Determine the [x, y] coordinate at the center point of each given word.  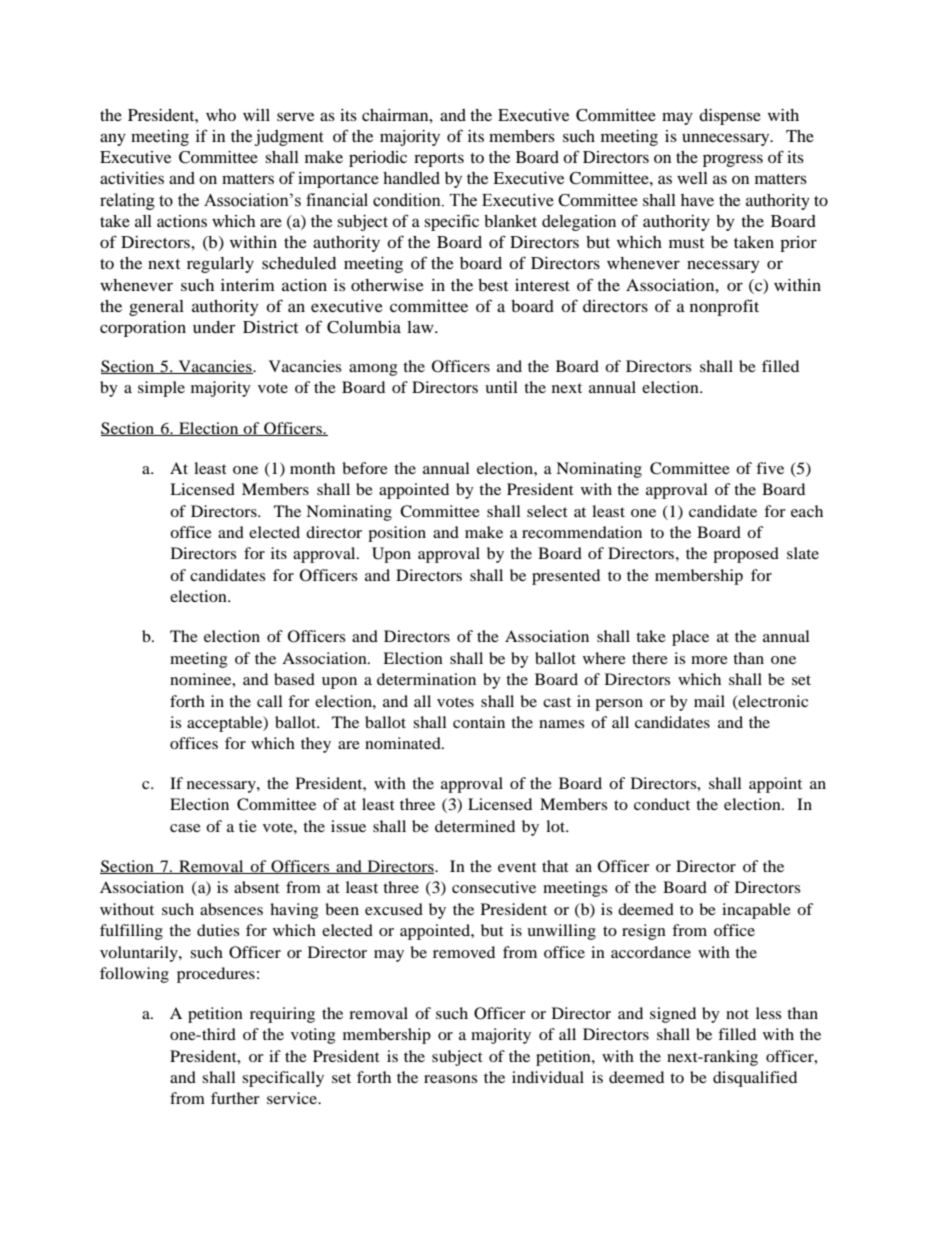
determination [426, 679]
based [294, 679]
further [235, 1098]
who [221, 115]
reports [439, 160]
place [690, 638]
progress [733, 160]
